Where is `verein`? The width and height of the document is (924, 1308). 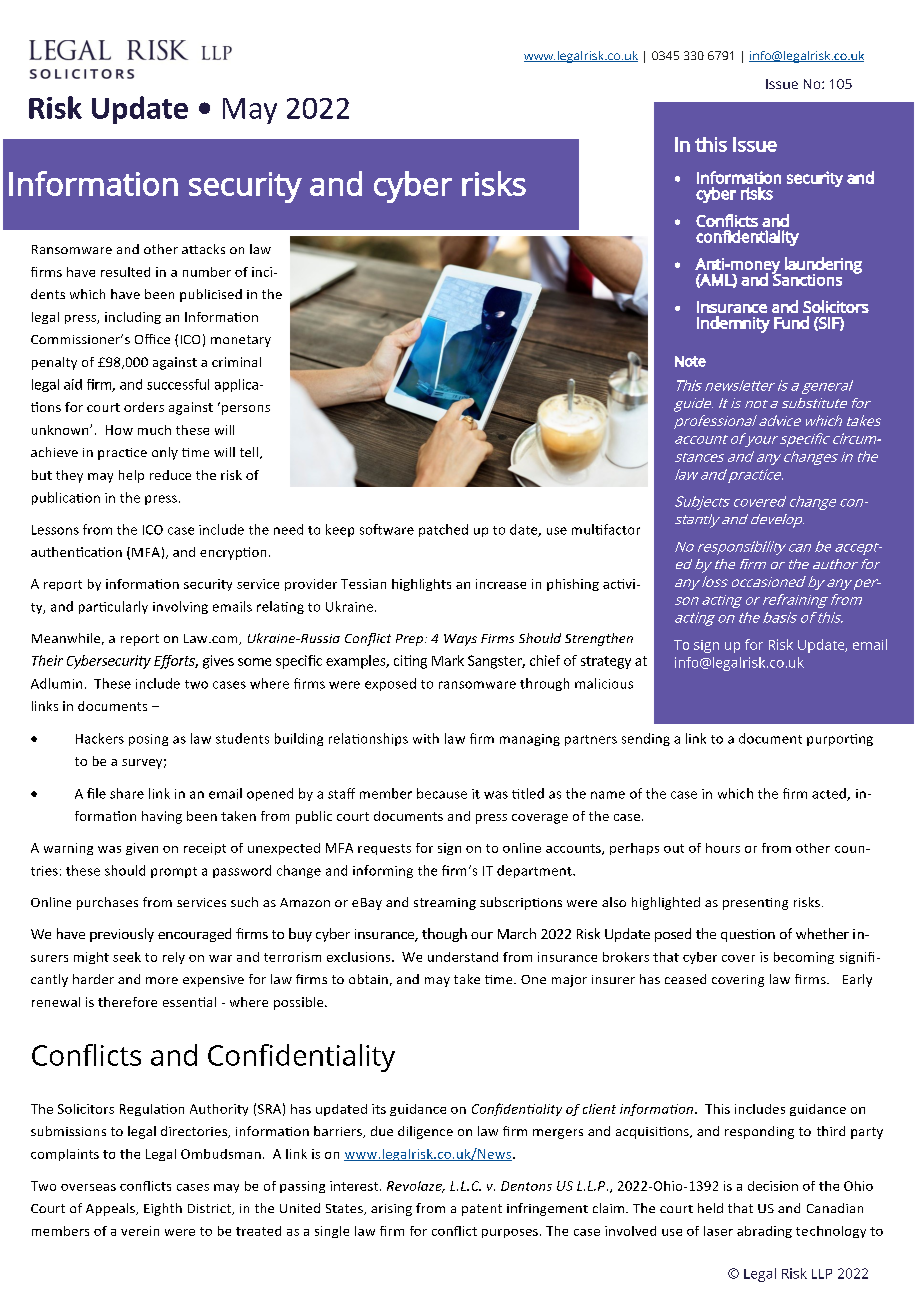 verein is located at coordinates (140, 1231).
